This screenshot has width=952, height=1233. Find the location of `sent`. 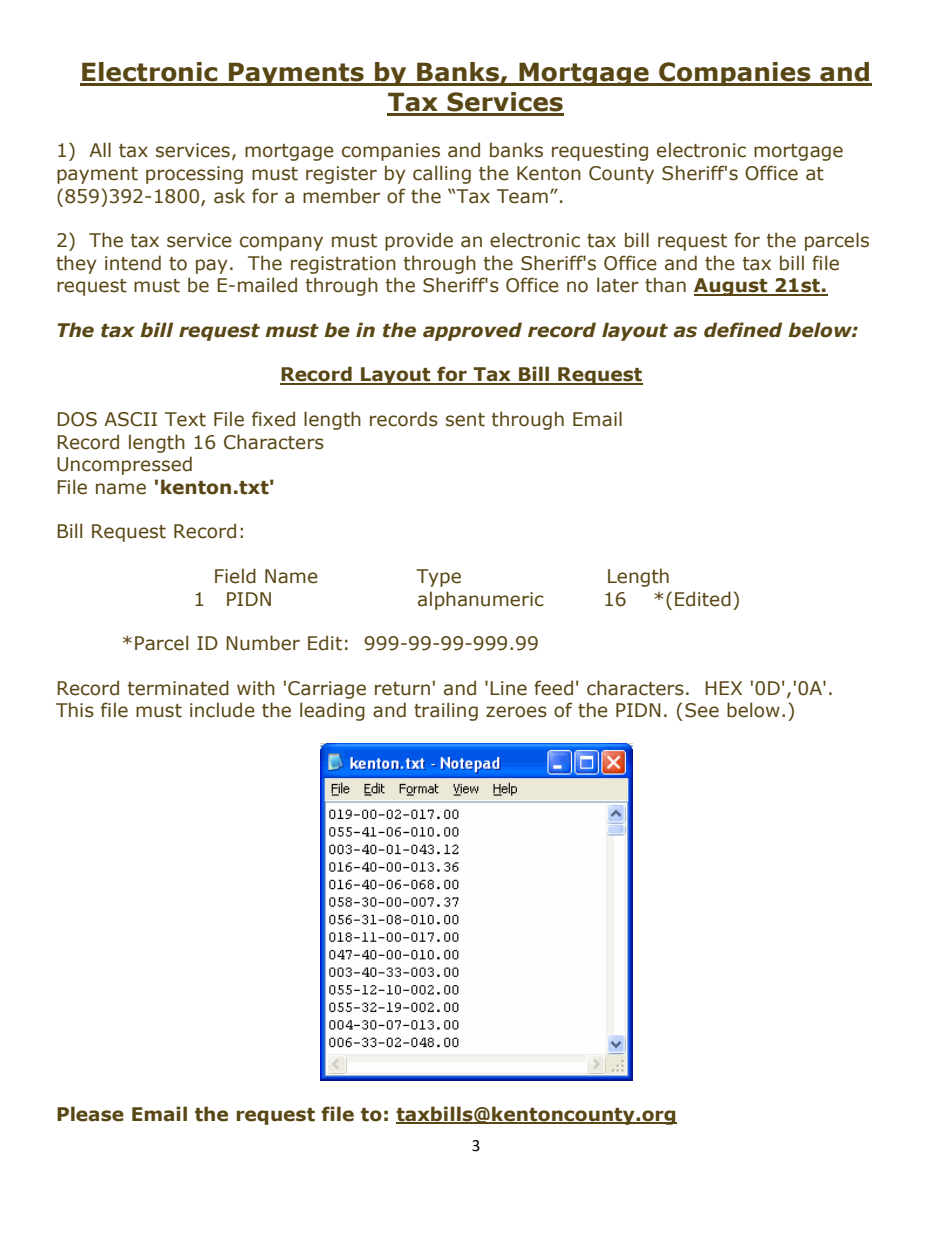

sent is located at coordinates (465, 420).
